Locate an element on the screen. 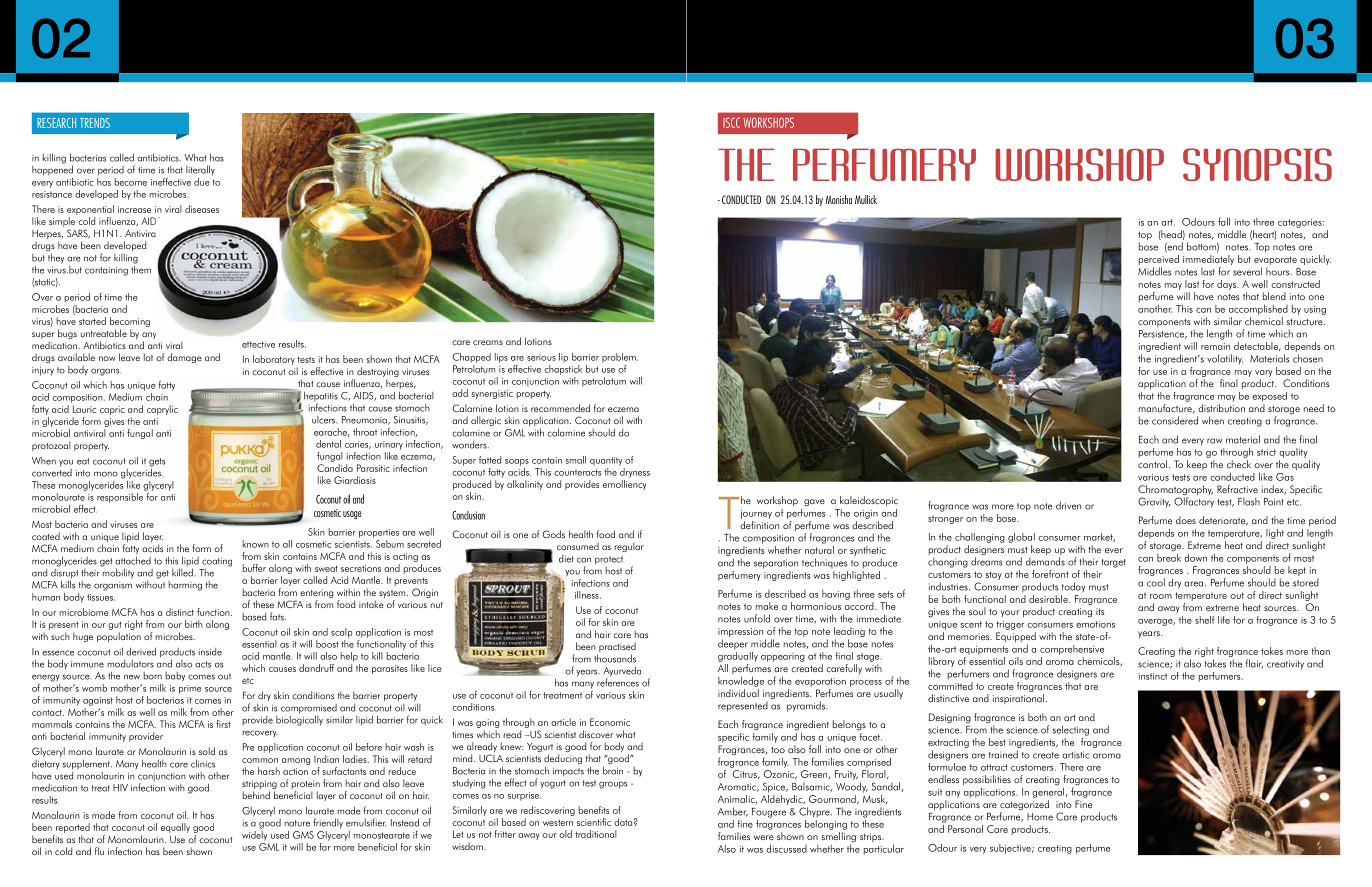  SYNOPSIS is located at coordinates (1257, 164).
